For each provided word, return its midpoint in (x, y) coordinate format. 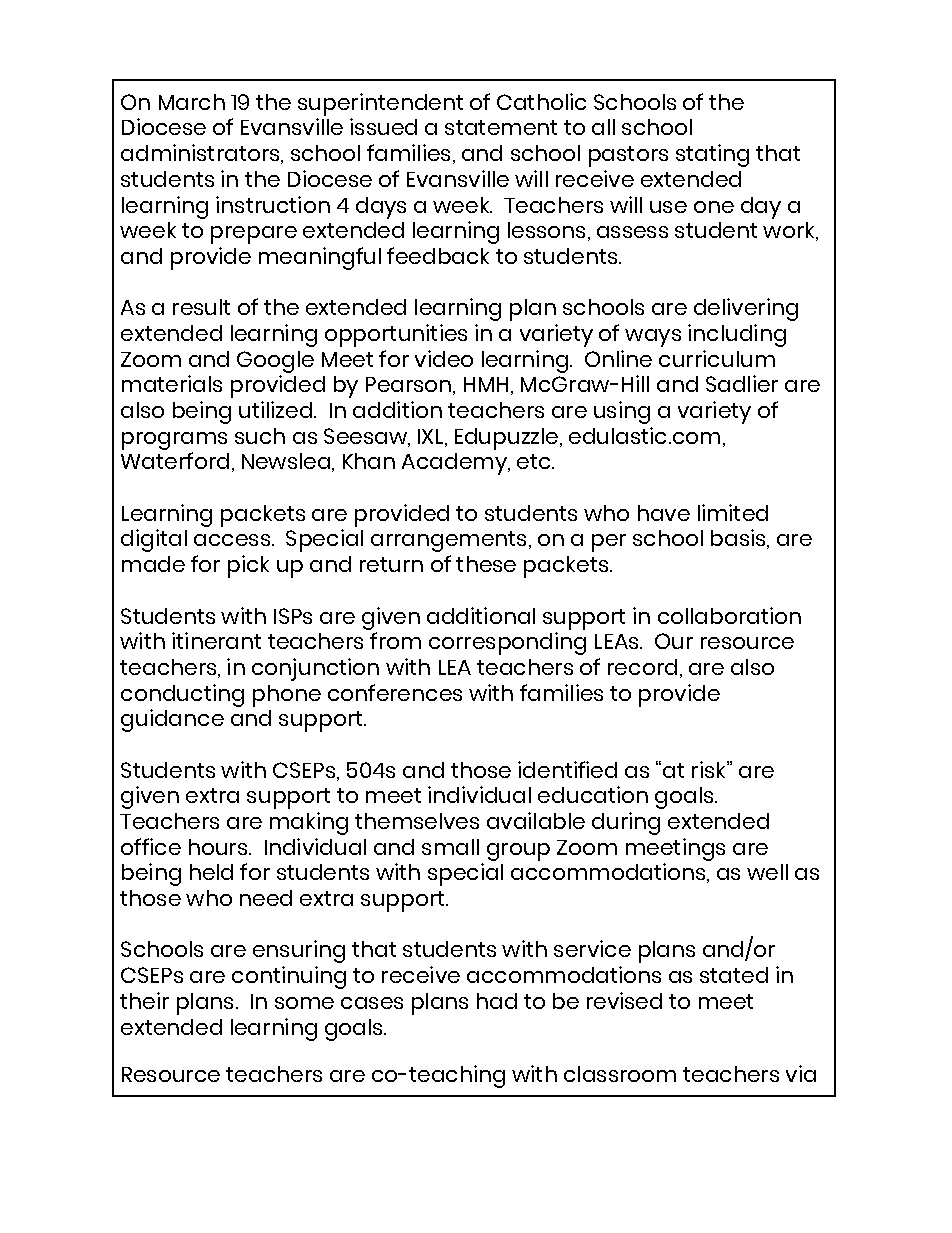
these (486, 564)
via (801, 1073)
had (497, 1001)
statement (501, 127)
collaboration (729, 615)
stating (712, 155)
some (304, 1003)
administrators (201, 154)
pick (248, 566)
